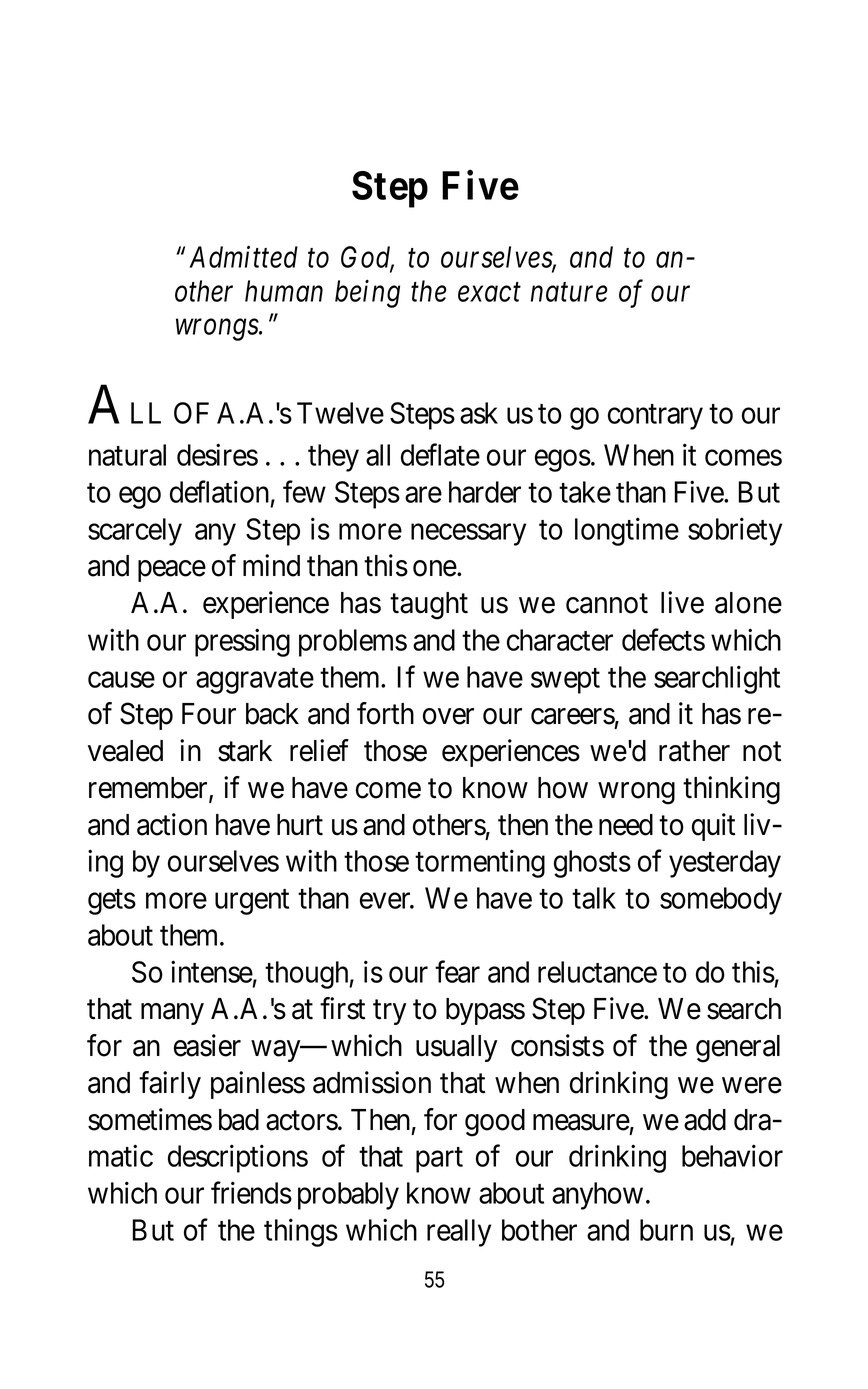  I want to click on over, so click(448, 716).
